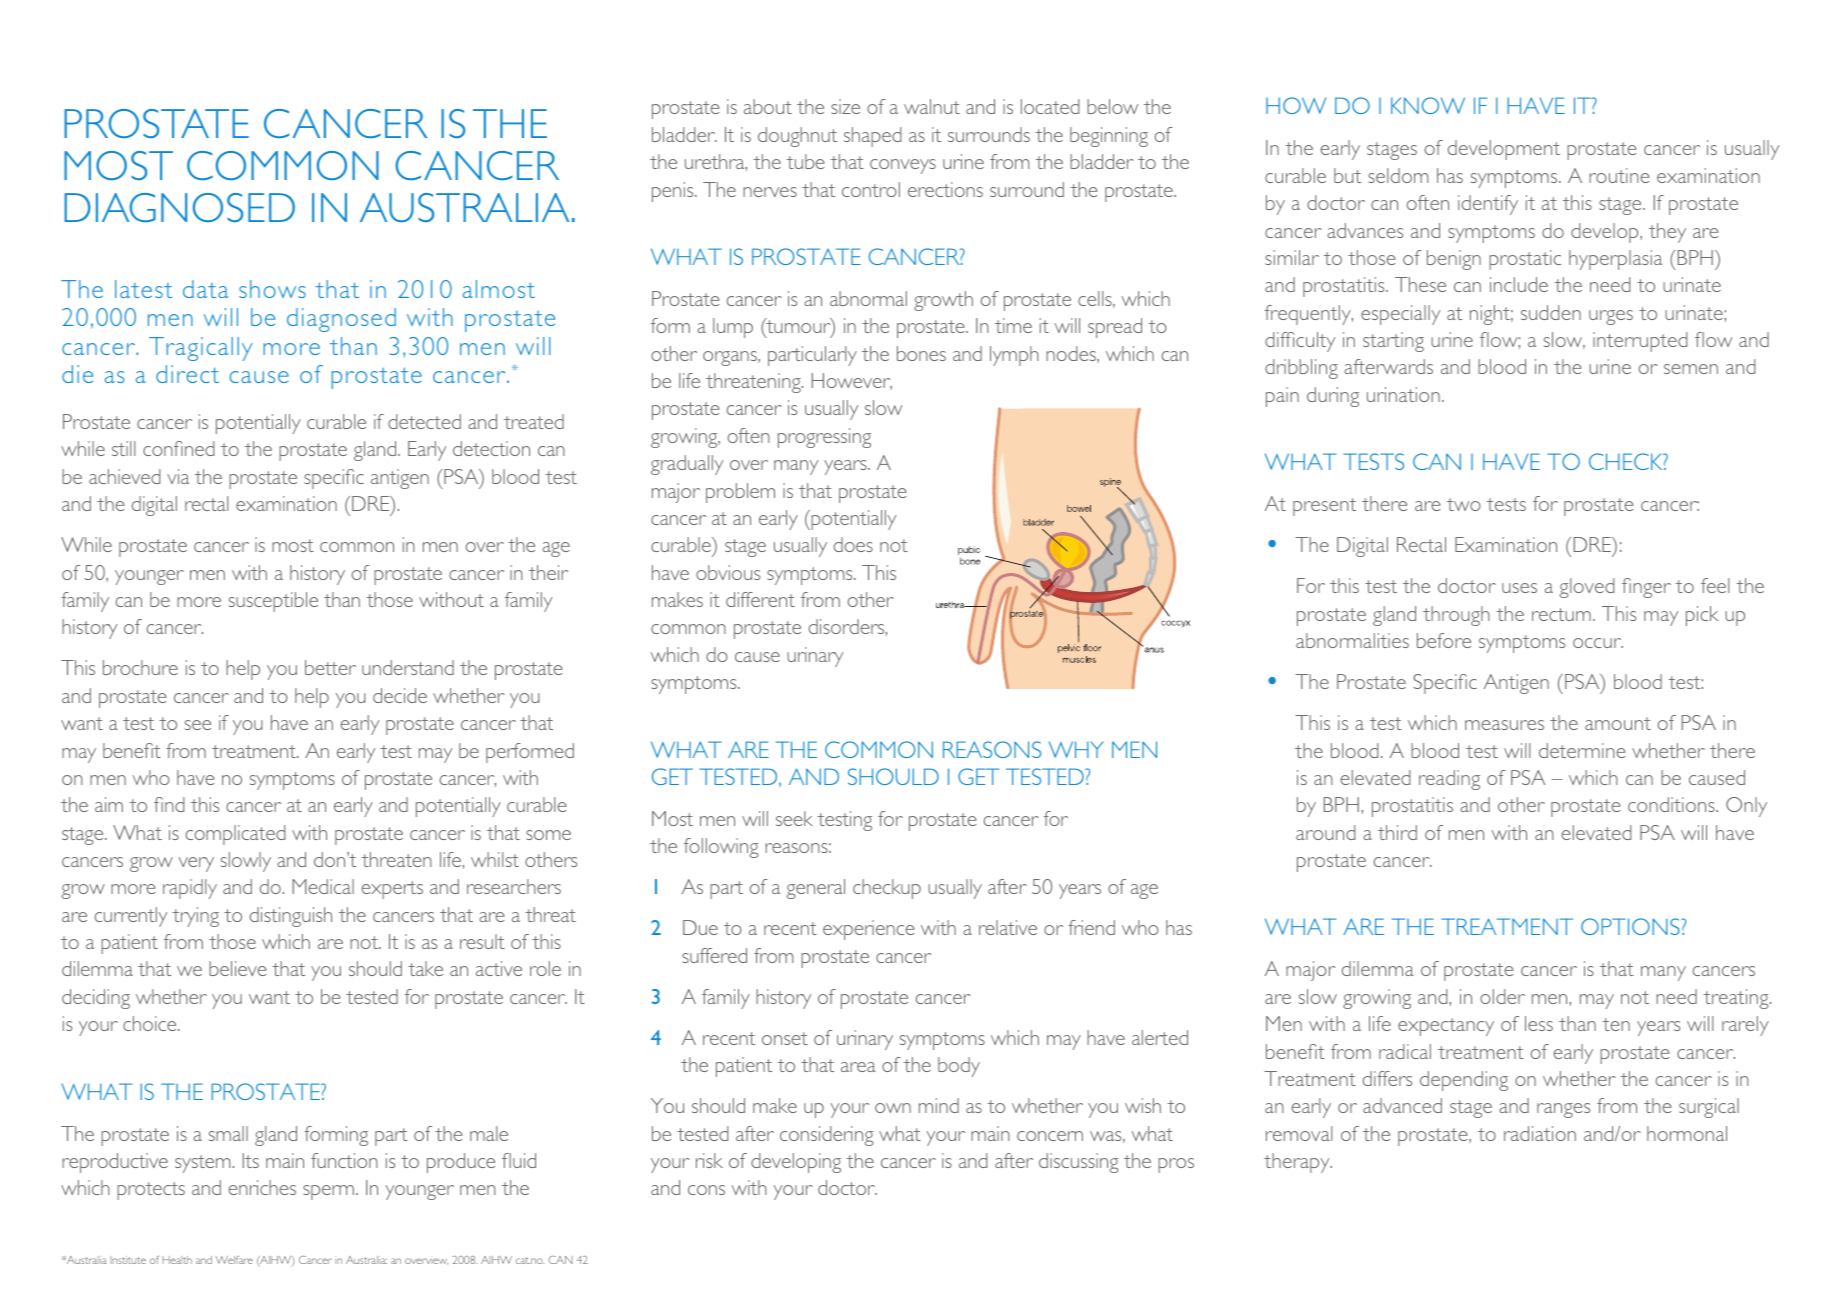 This screenshot has width=1841, height=1302. Describe the element at coordinates (1449, 780) in the screenshot. I see `reading` at that location.
